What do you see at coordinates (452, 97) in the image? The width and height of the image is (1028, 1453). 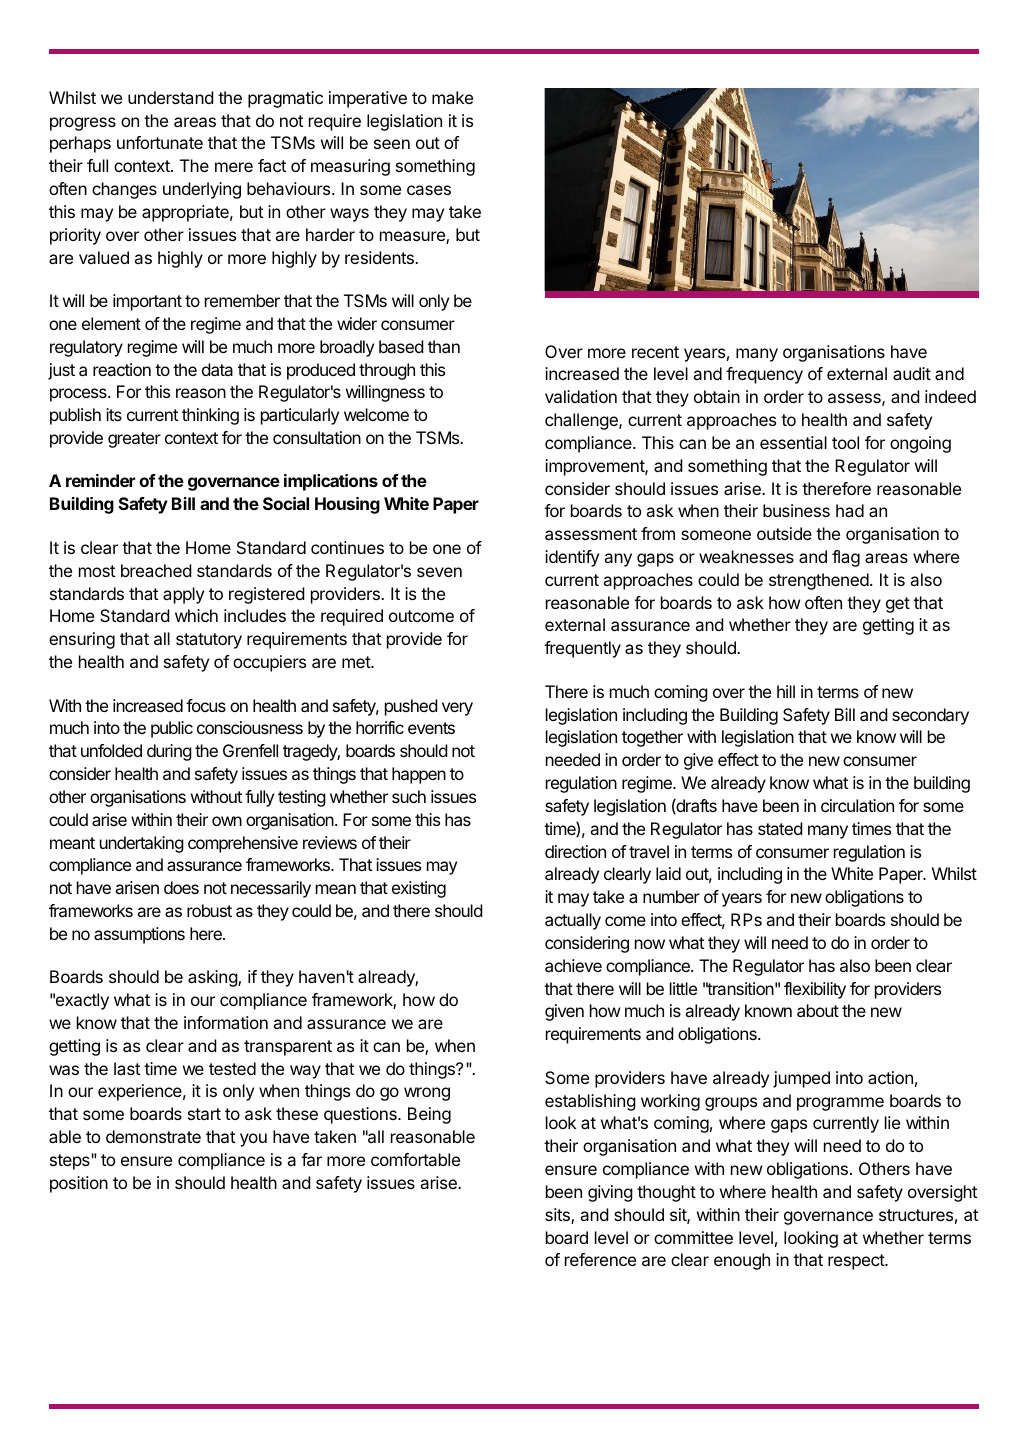 I see `make` at bounding box center [452, 97].
